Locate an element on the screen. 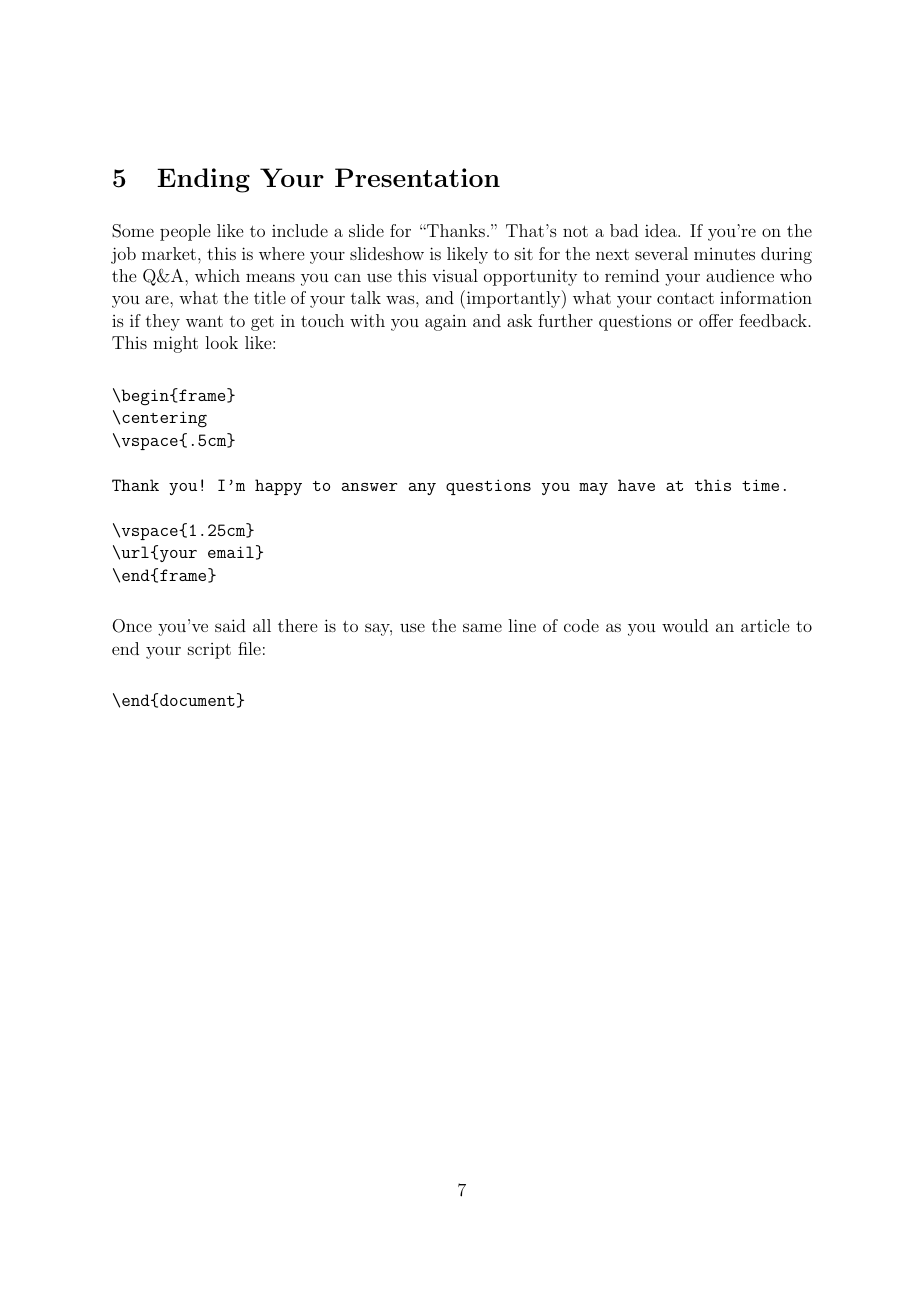  centering is located at coordinates (164, 419).
